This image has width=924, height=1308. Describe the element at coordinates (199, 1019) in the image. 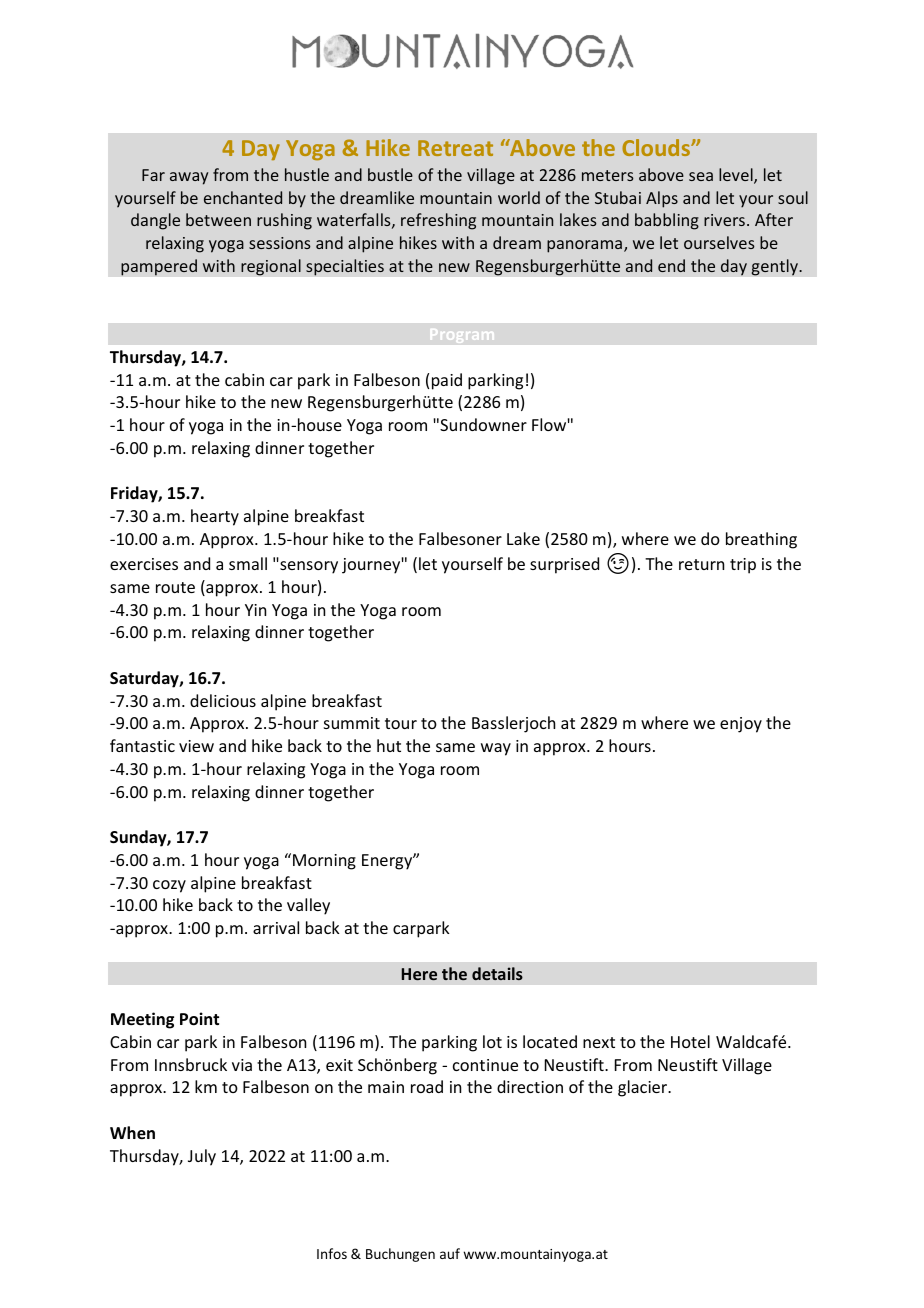

I see `Point` at that location.
